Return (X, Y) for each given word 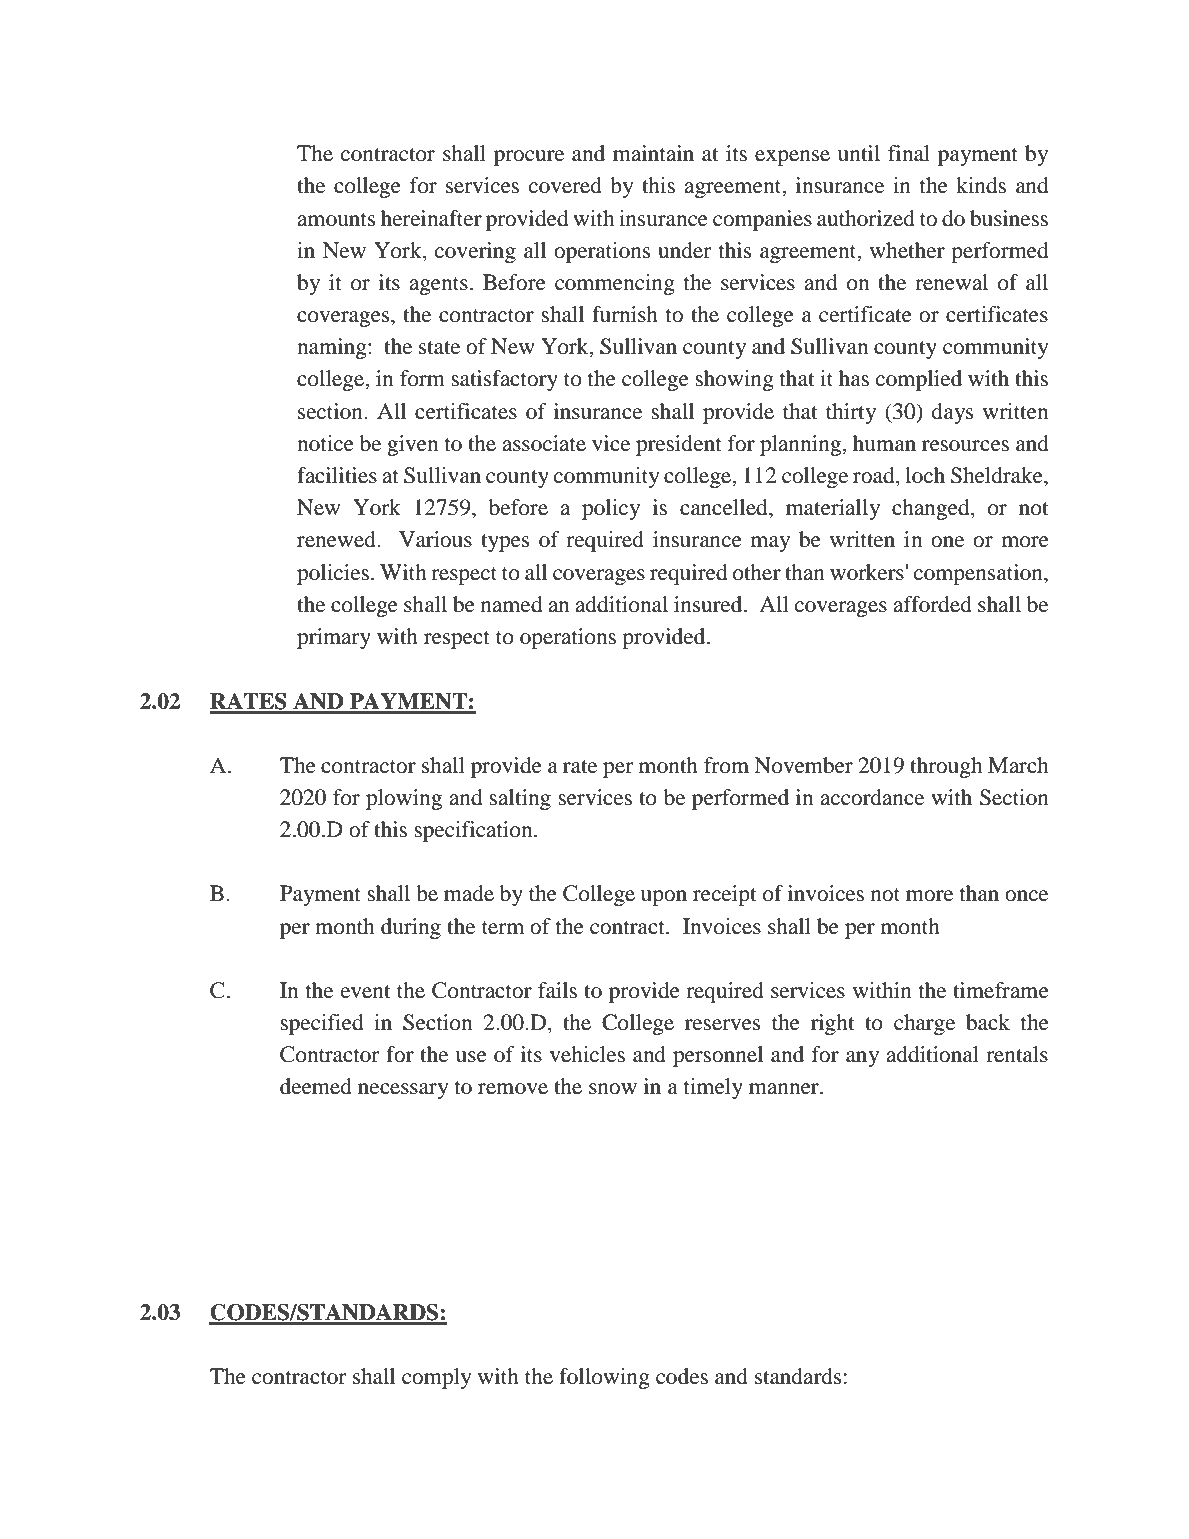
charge (924, 1024)
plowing (404, 799)
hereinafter (431, 218)
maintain (653, 153)
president (679, 445)
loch (925, 475)
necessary (403, 1091)
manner (785, 1089)
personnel (718, 1056)
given (412, 445)
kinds (981, 185)
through (946, 767)
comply (437, 1378)
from (726, 765)
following (604, 1378)
